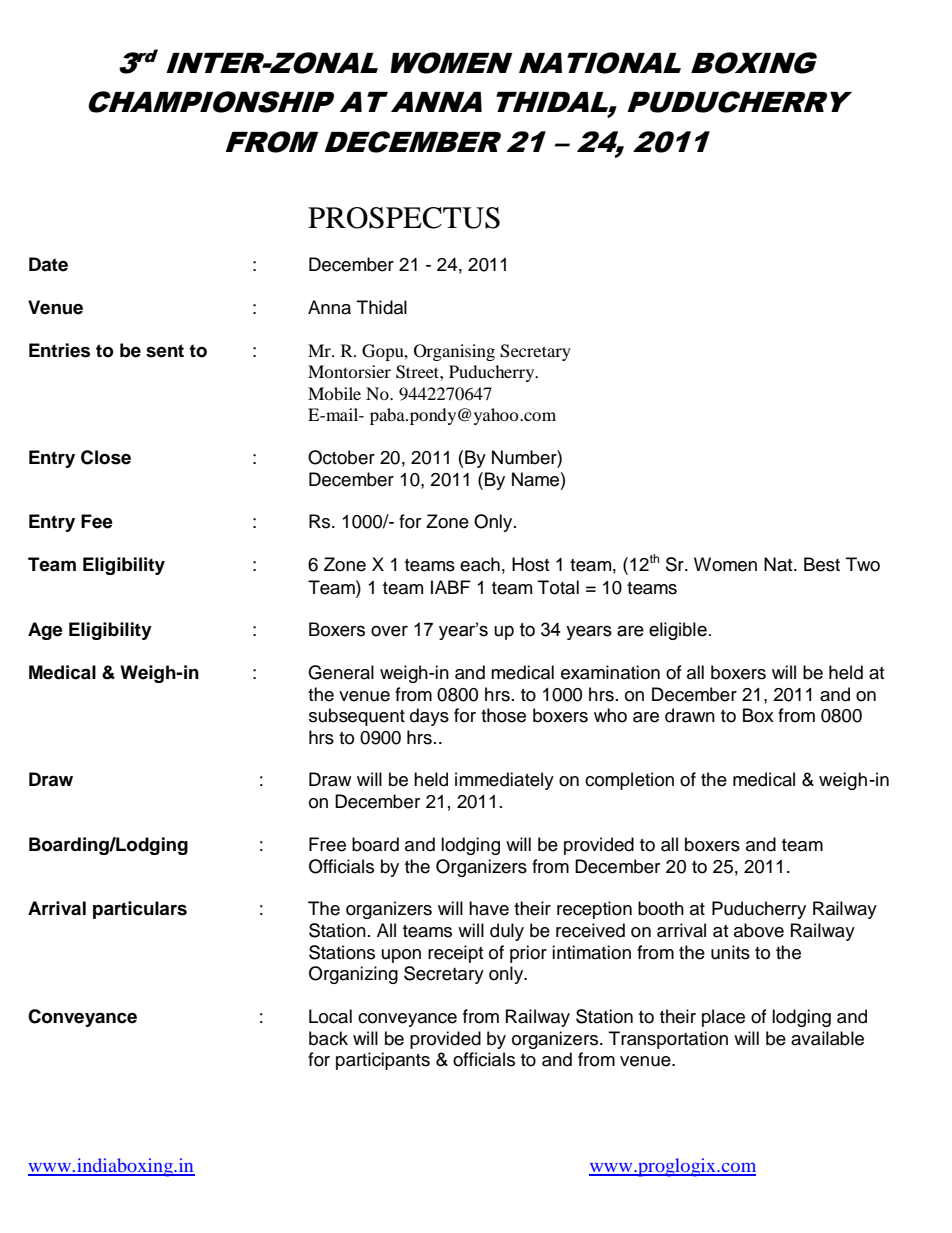 The width and height of the screenshot is (952, 1233). What do you see at coordinates (48, 264) in the screenshot?
I see `Date` at bounding box center [48, 264].
